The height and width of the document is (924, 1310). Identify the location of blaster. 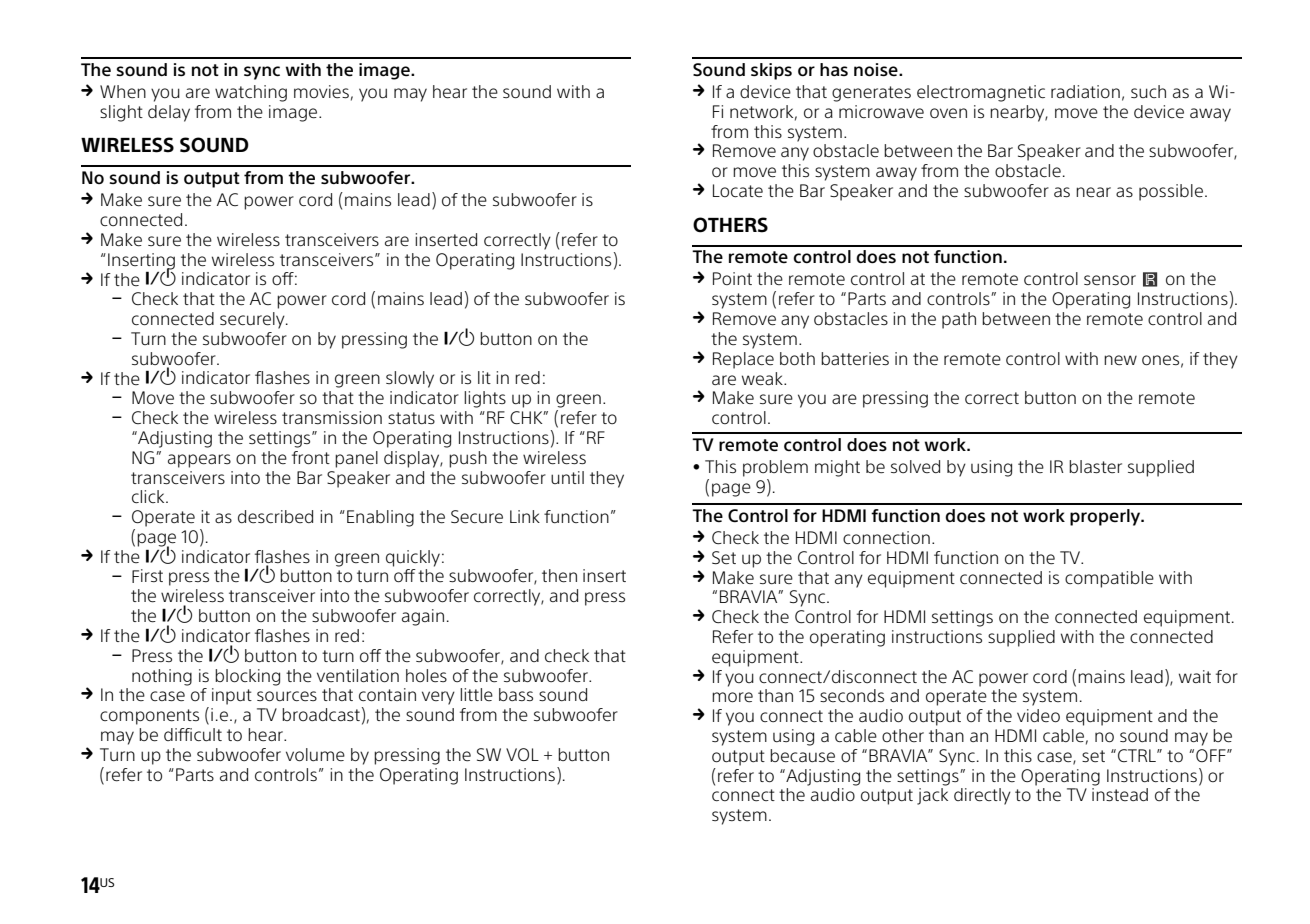
(1095, 467).
